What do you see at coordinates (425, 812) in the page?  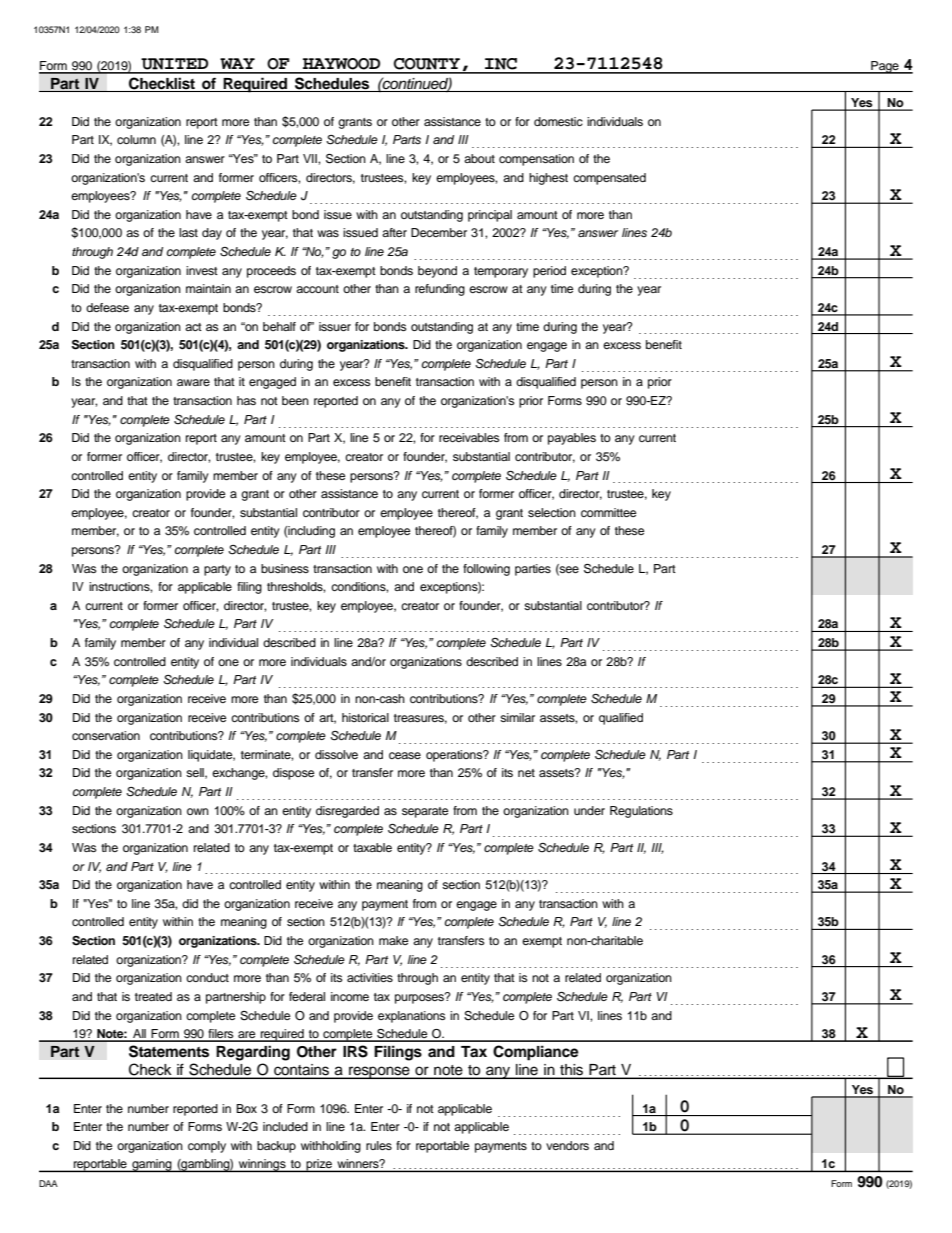 I see `separate` at bounding box center [425, 812].
